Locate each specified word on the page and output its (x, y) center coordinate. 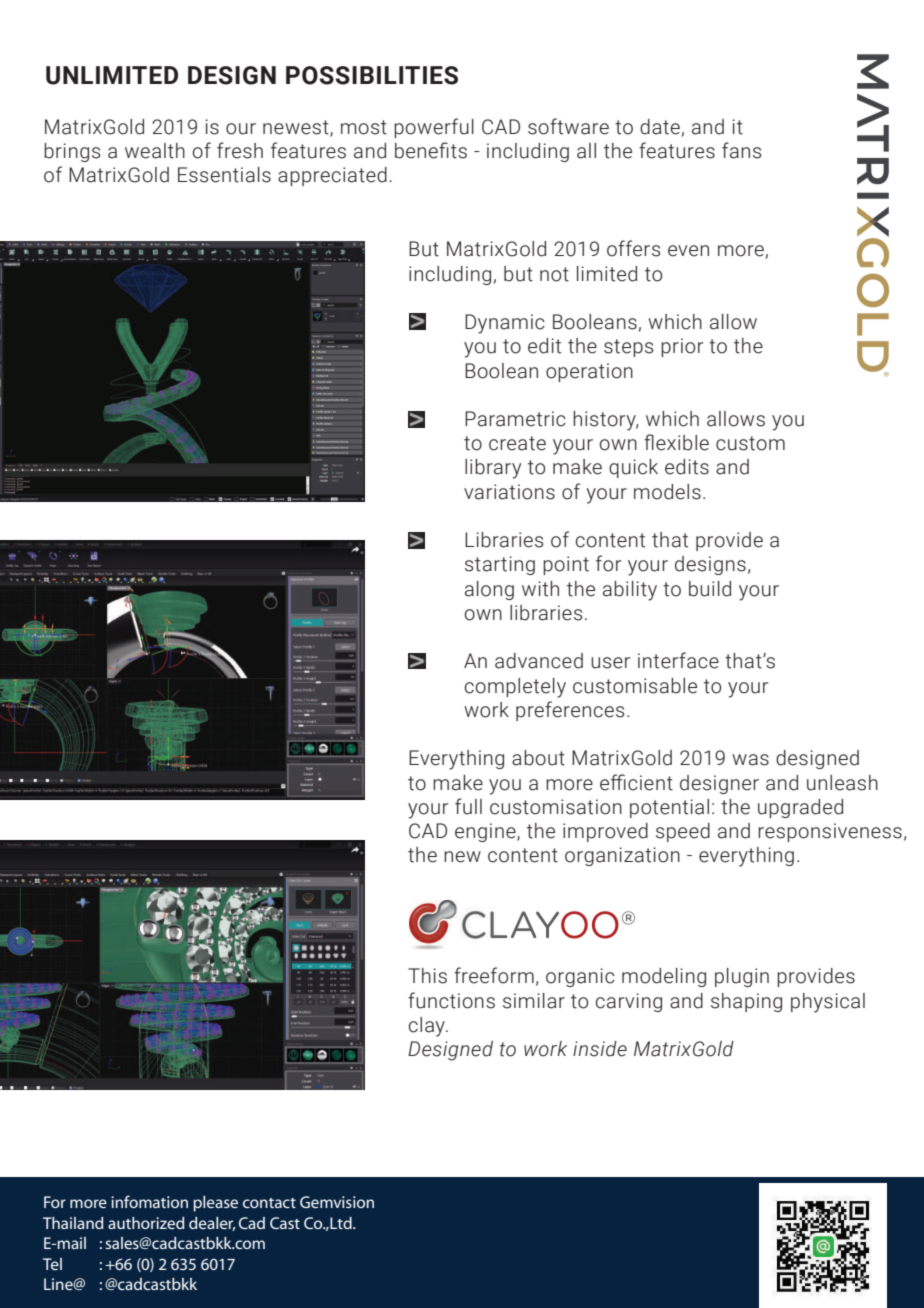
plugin (742, 977)
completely (515, 688)
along (489, 590)
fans (741, 150)
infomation (149, 1201)
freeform (494, 975)
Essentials (224, 175)
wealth (155, 151)
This (427, 976)
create (517, 443)
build (710, 589)
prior (682, 347)
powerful (434, 128)
